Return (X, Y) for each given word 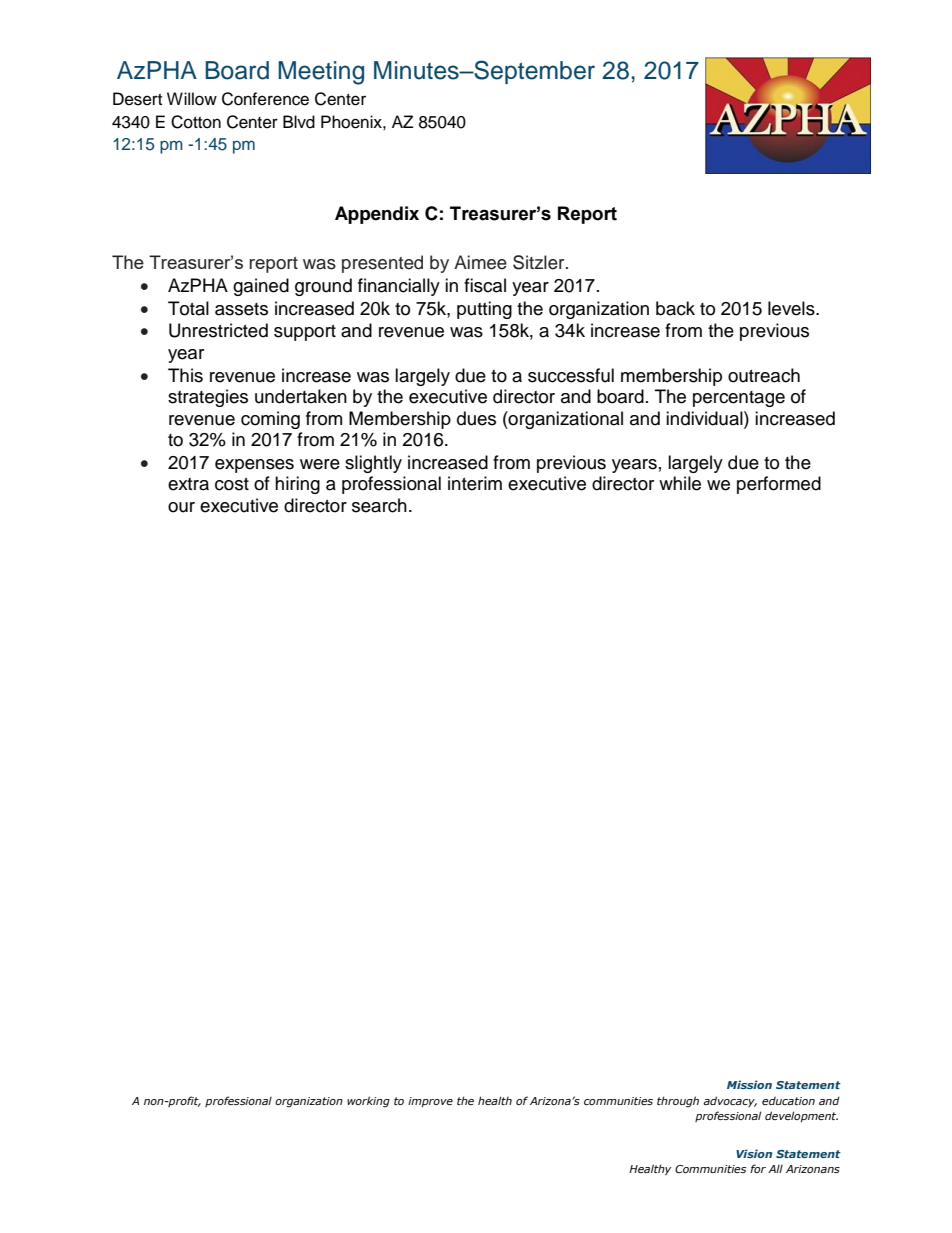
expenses (254, 466)
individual (705, 418)
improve (430, 1102)
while (680, 483)
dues (476, 418)
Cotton (196, 122)
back (675, 308)
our (181, 507)
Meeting (321, 73)
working (368, 1102)
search (379, 505)
